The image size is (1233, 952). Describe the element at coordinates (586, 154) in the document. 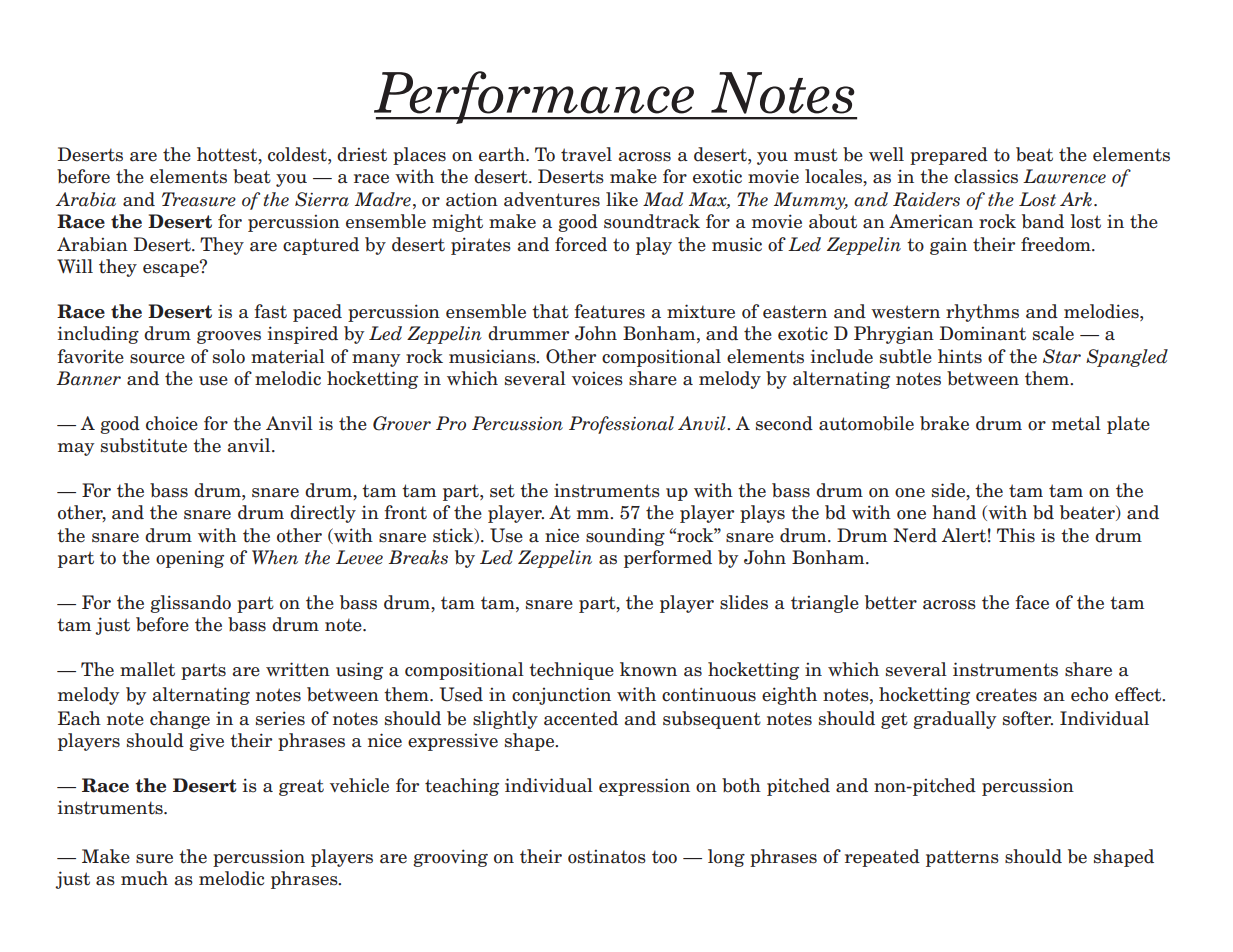

I see `travel` at that location.
